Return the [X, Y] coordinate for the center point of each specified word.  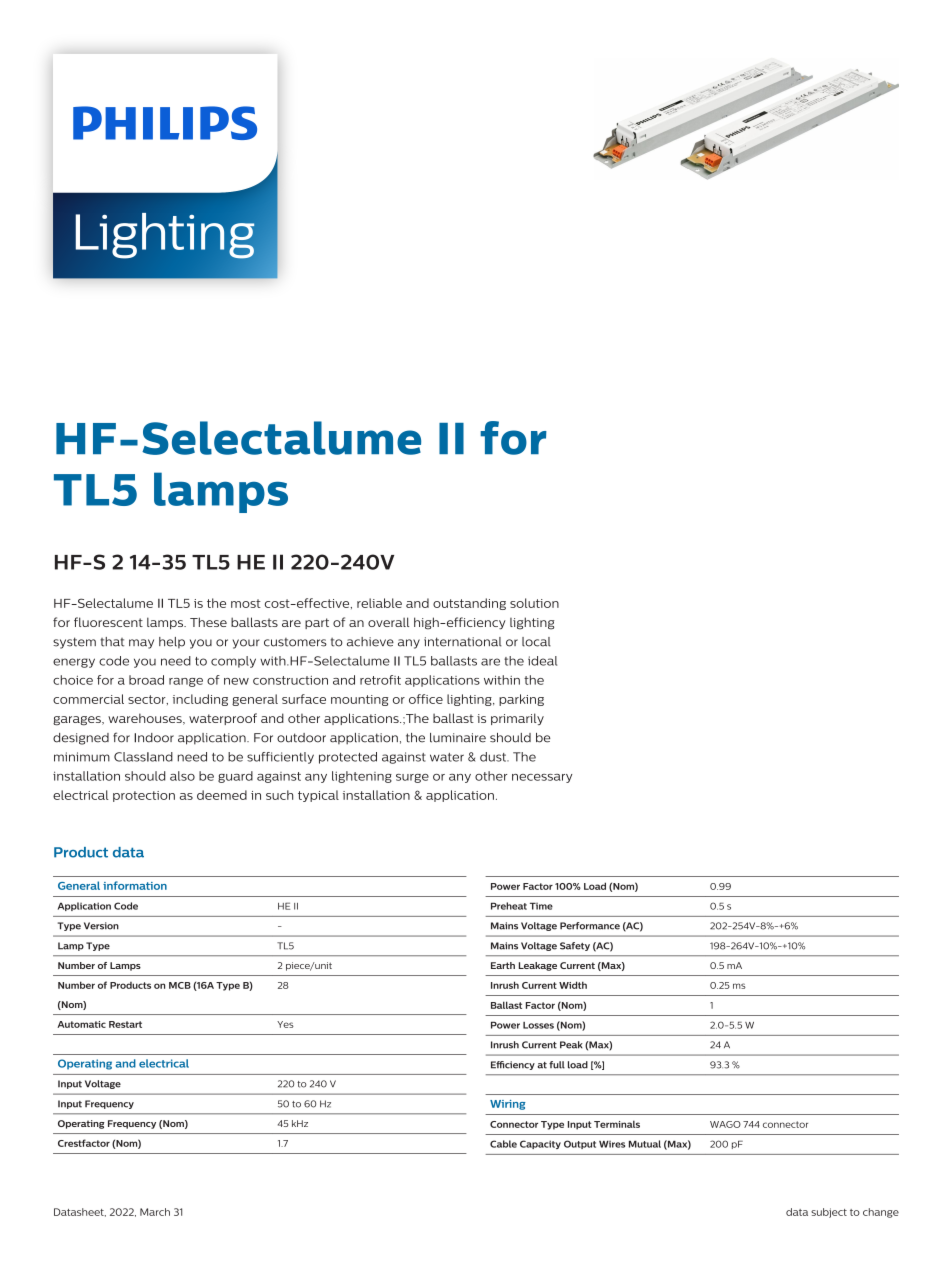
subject [829, 1213]
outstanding [469, 604]
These [208, 622]
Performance [590, 926]
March [155, 1212]
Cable [503, 1144]
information [135, 885]
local [536, 642]
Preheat [509, 906]
